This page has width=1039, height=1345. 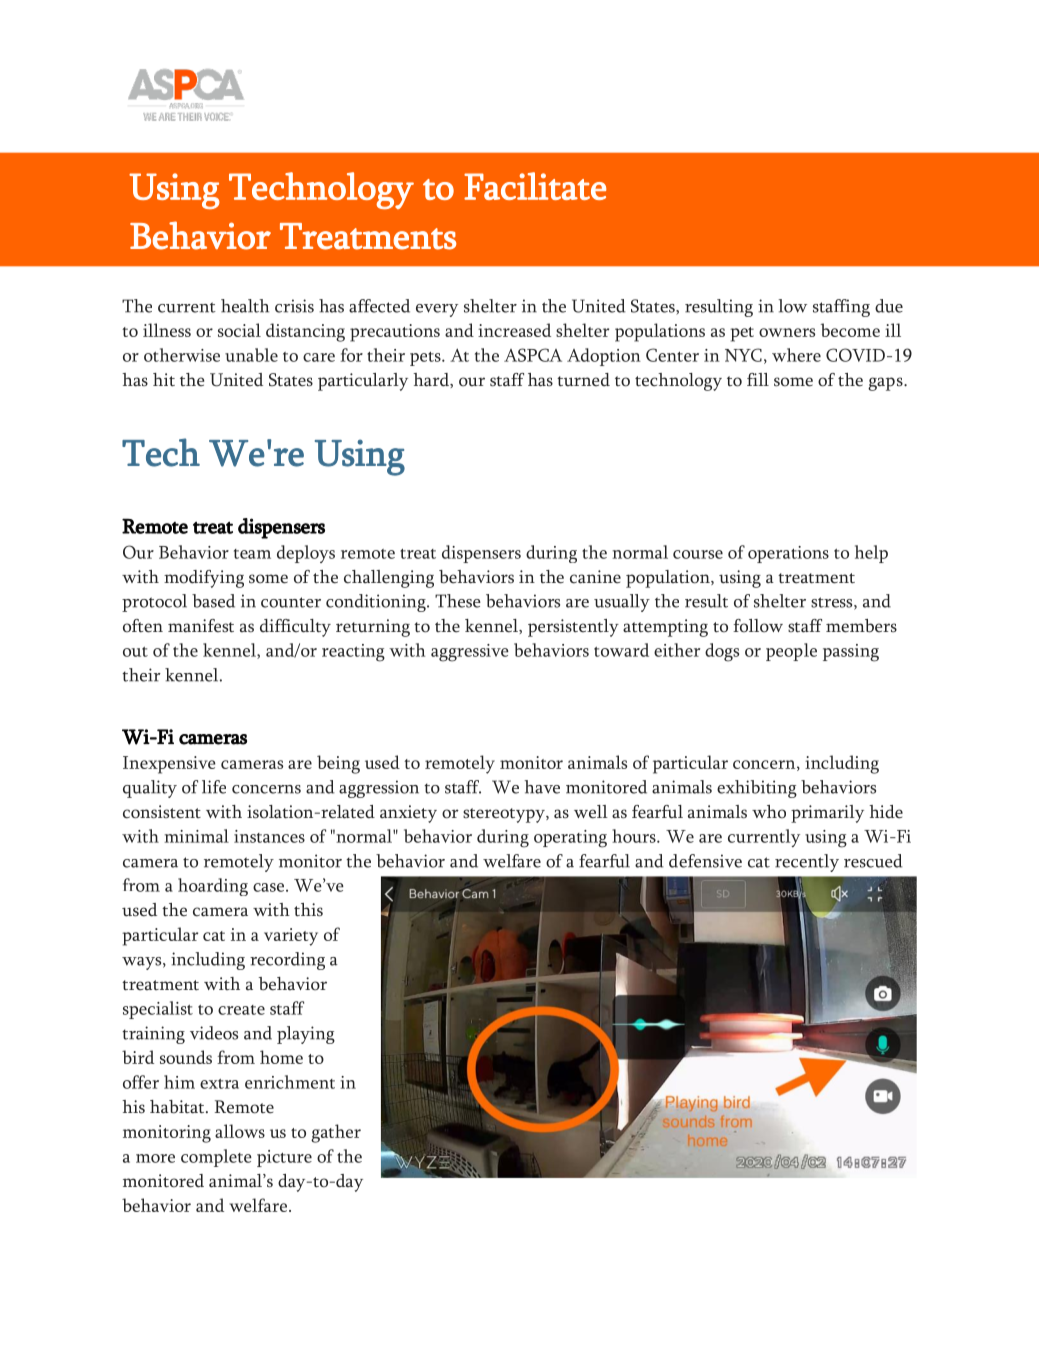 What do you see at coordinates (213, 887) in the page?
I see `hoarding` at bounding box center [213, 887].
